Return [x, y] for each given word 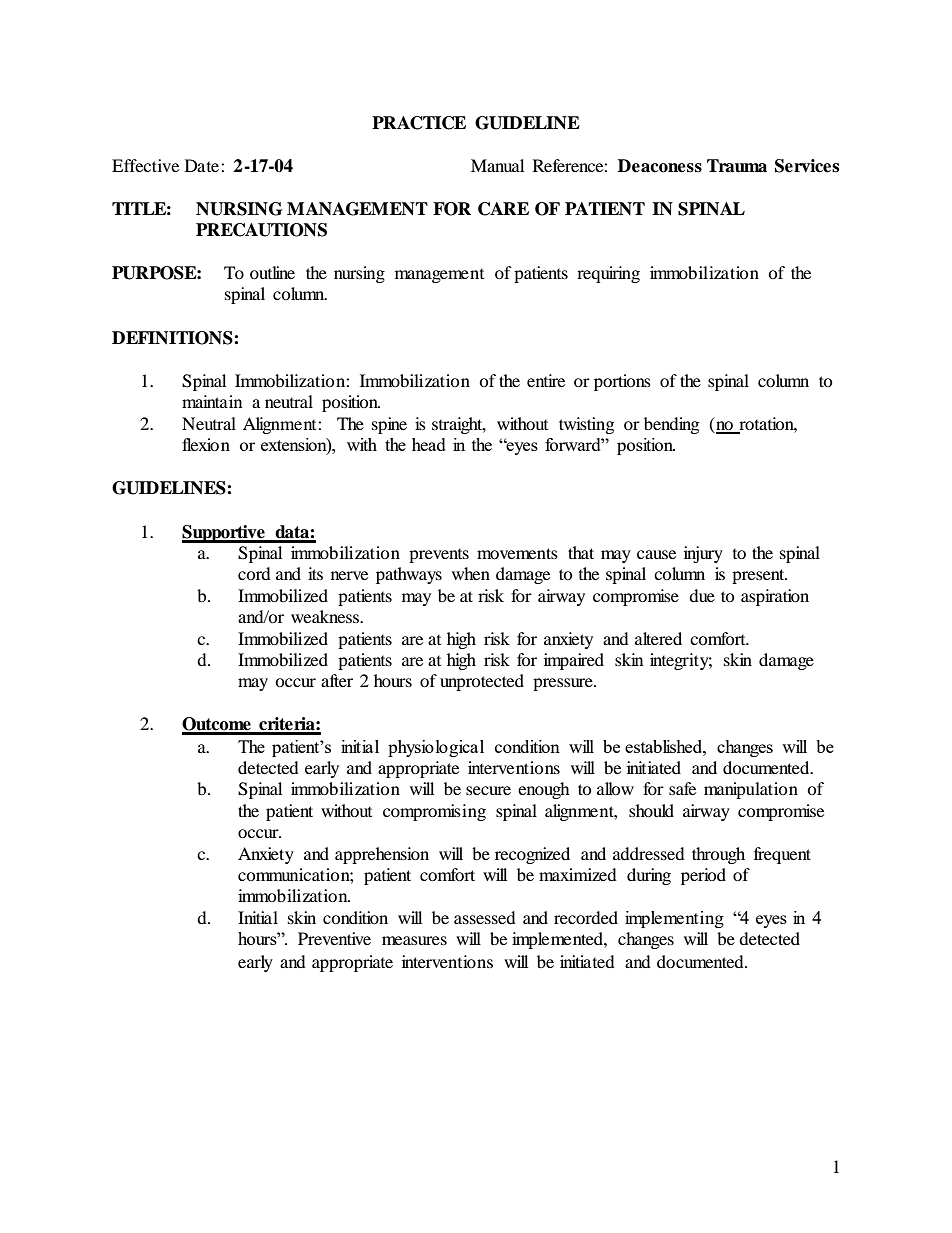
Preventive [334, 938]
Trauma [737, 166]
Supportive [224, 534]
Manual [497, 165]
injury [703, 554]
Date [203, 165]
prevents [439, 556]
